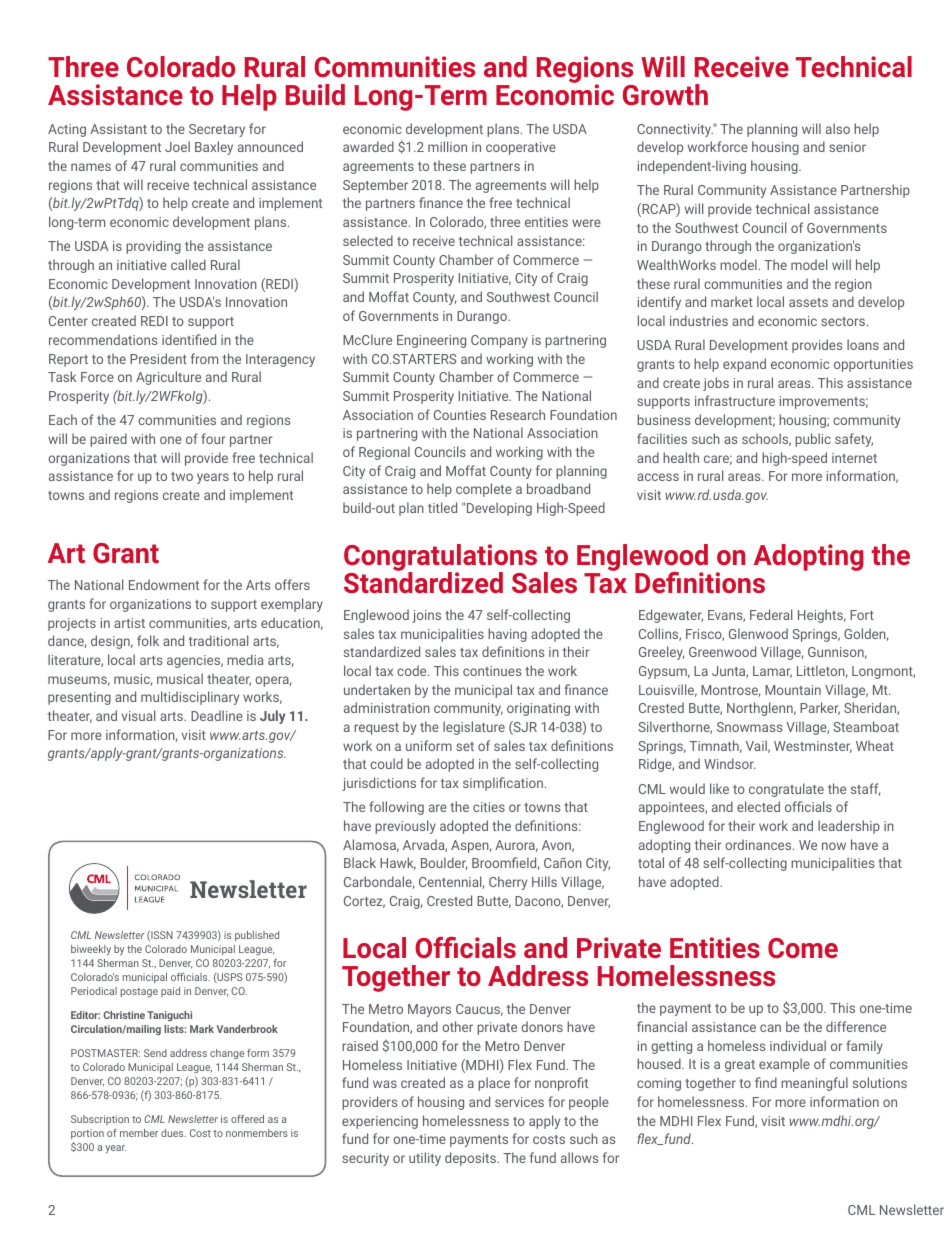 This page has height=1233, width=952. Describe the element at coordinates (766, 1082) in the page. I see `find` at that location.
